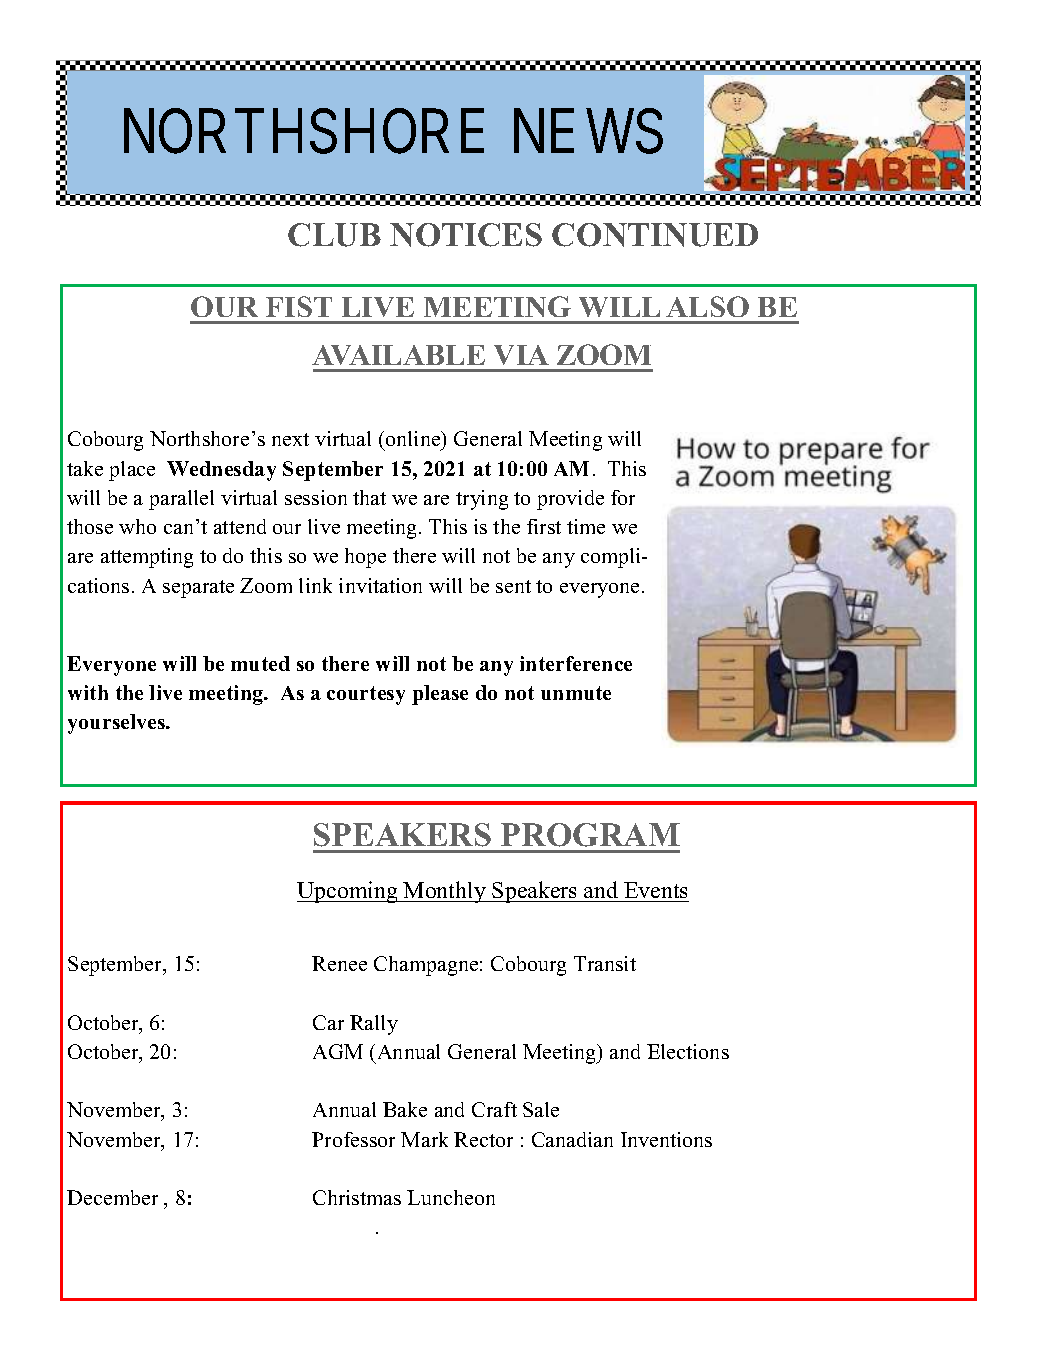  I want to click on Canadian, so click(572, 1139).
